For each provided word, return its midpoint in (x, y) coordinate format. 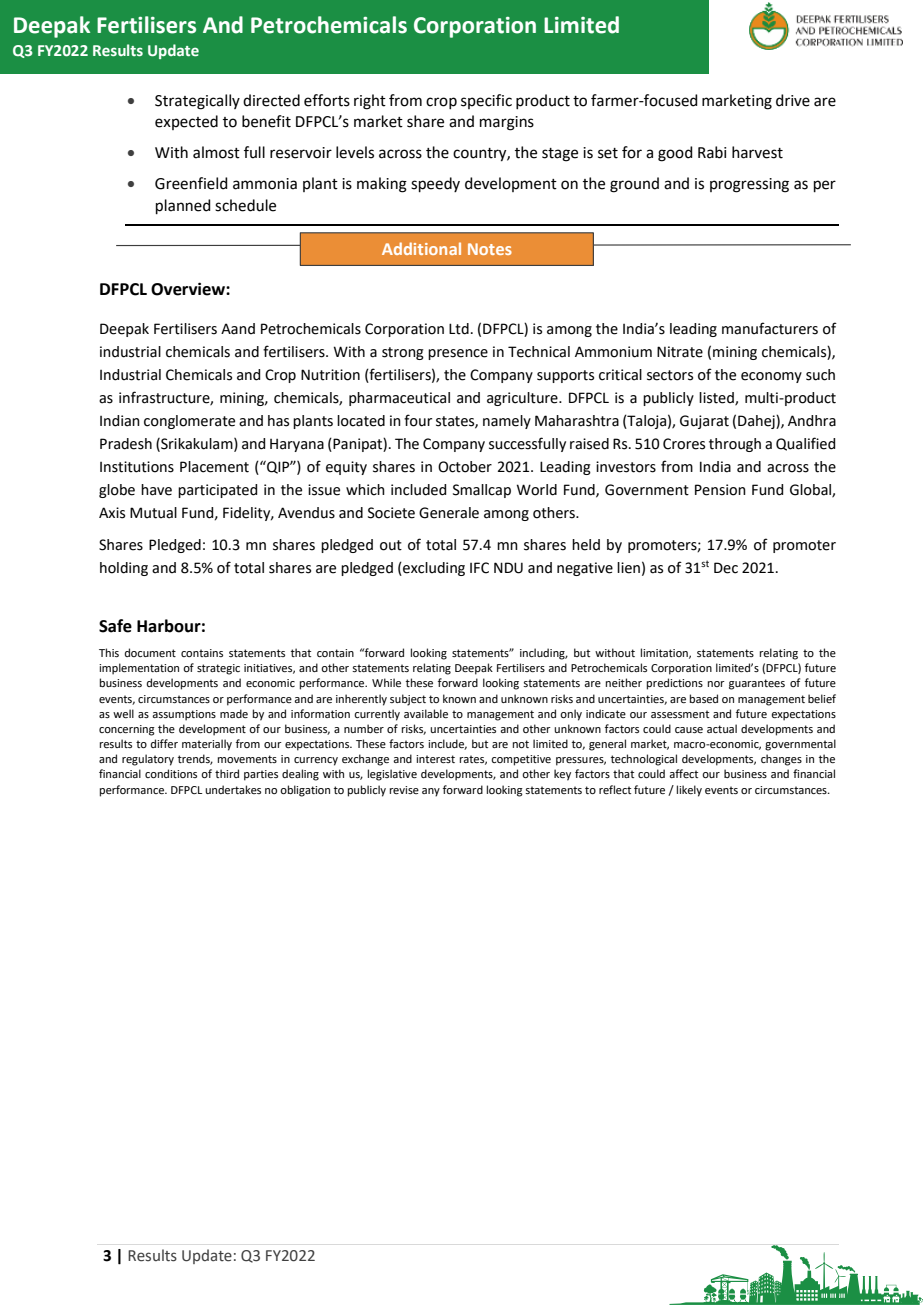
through (735, 445)
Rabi (712, 152)
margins (507, 123)
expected (186, 122)
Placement (214, 467)
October (465, 467)
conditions (171, 773)
